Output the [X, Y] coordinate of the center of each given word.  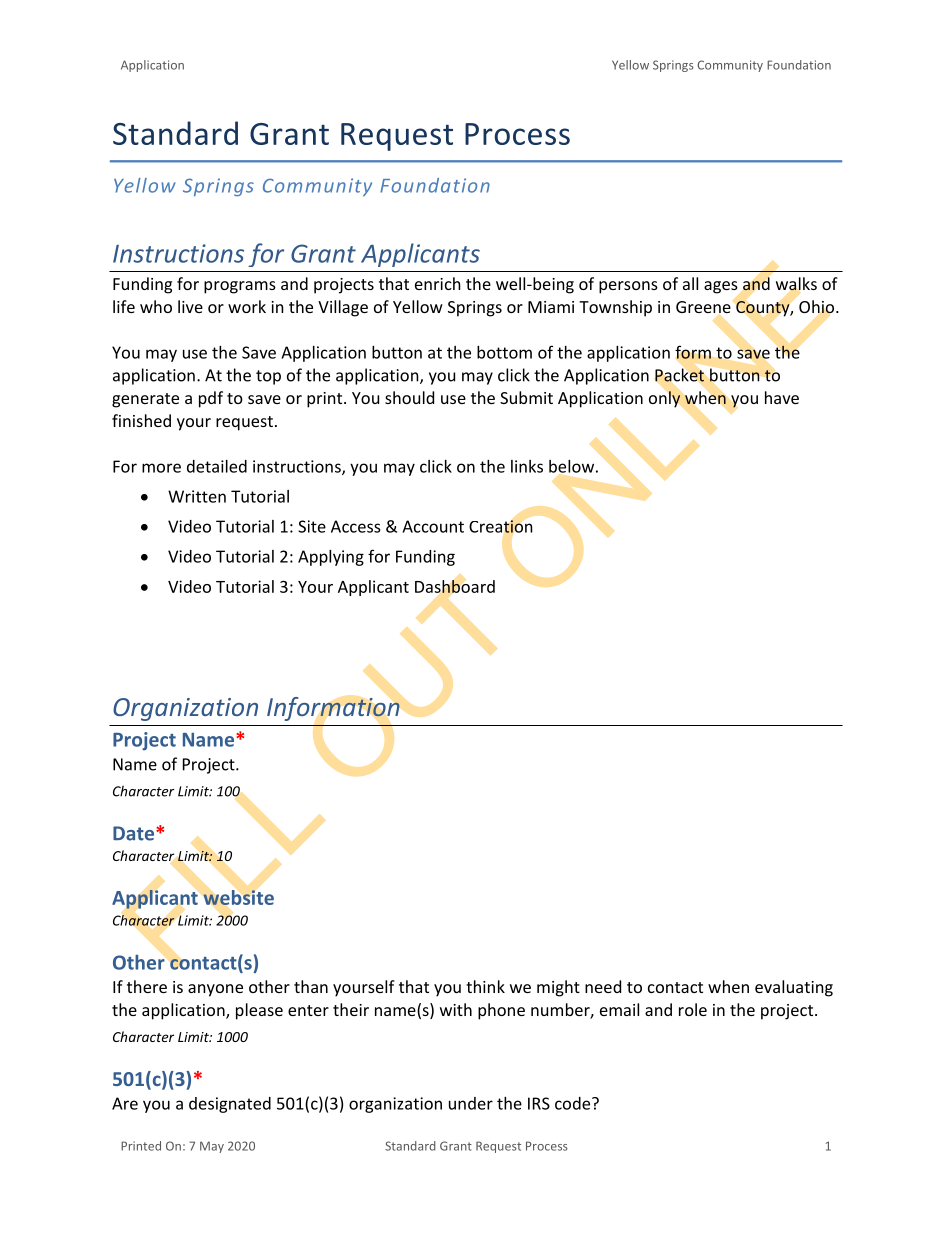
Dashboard [455, 586]
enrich [438, 283]
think [485, 986]
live [190, 306]
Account [433, 526]
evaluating [794, 988]
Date [135, 833]
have [782, 397]
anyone [215, 990]
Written [197, 496]
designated [230, 1105]
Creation [501, 526]
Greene [703, 307]
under [471, 1103]
